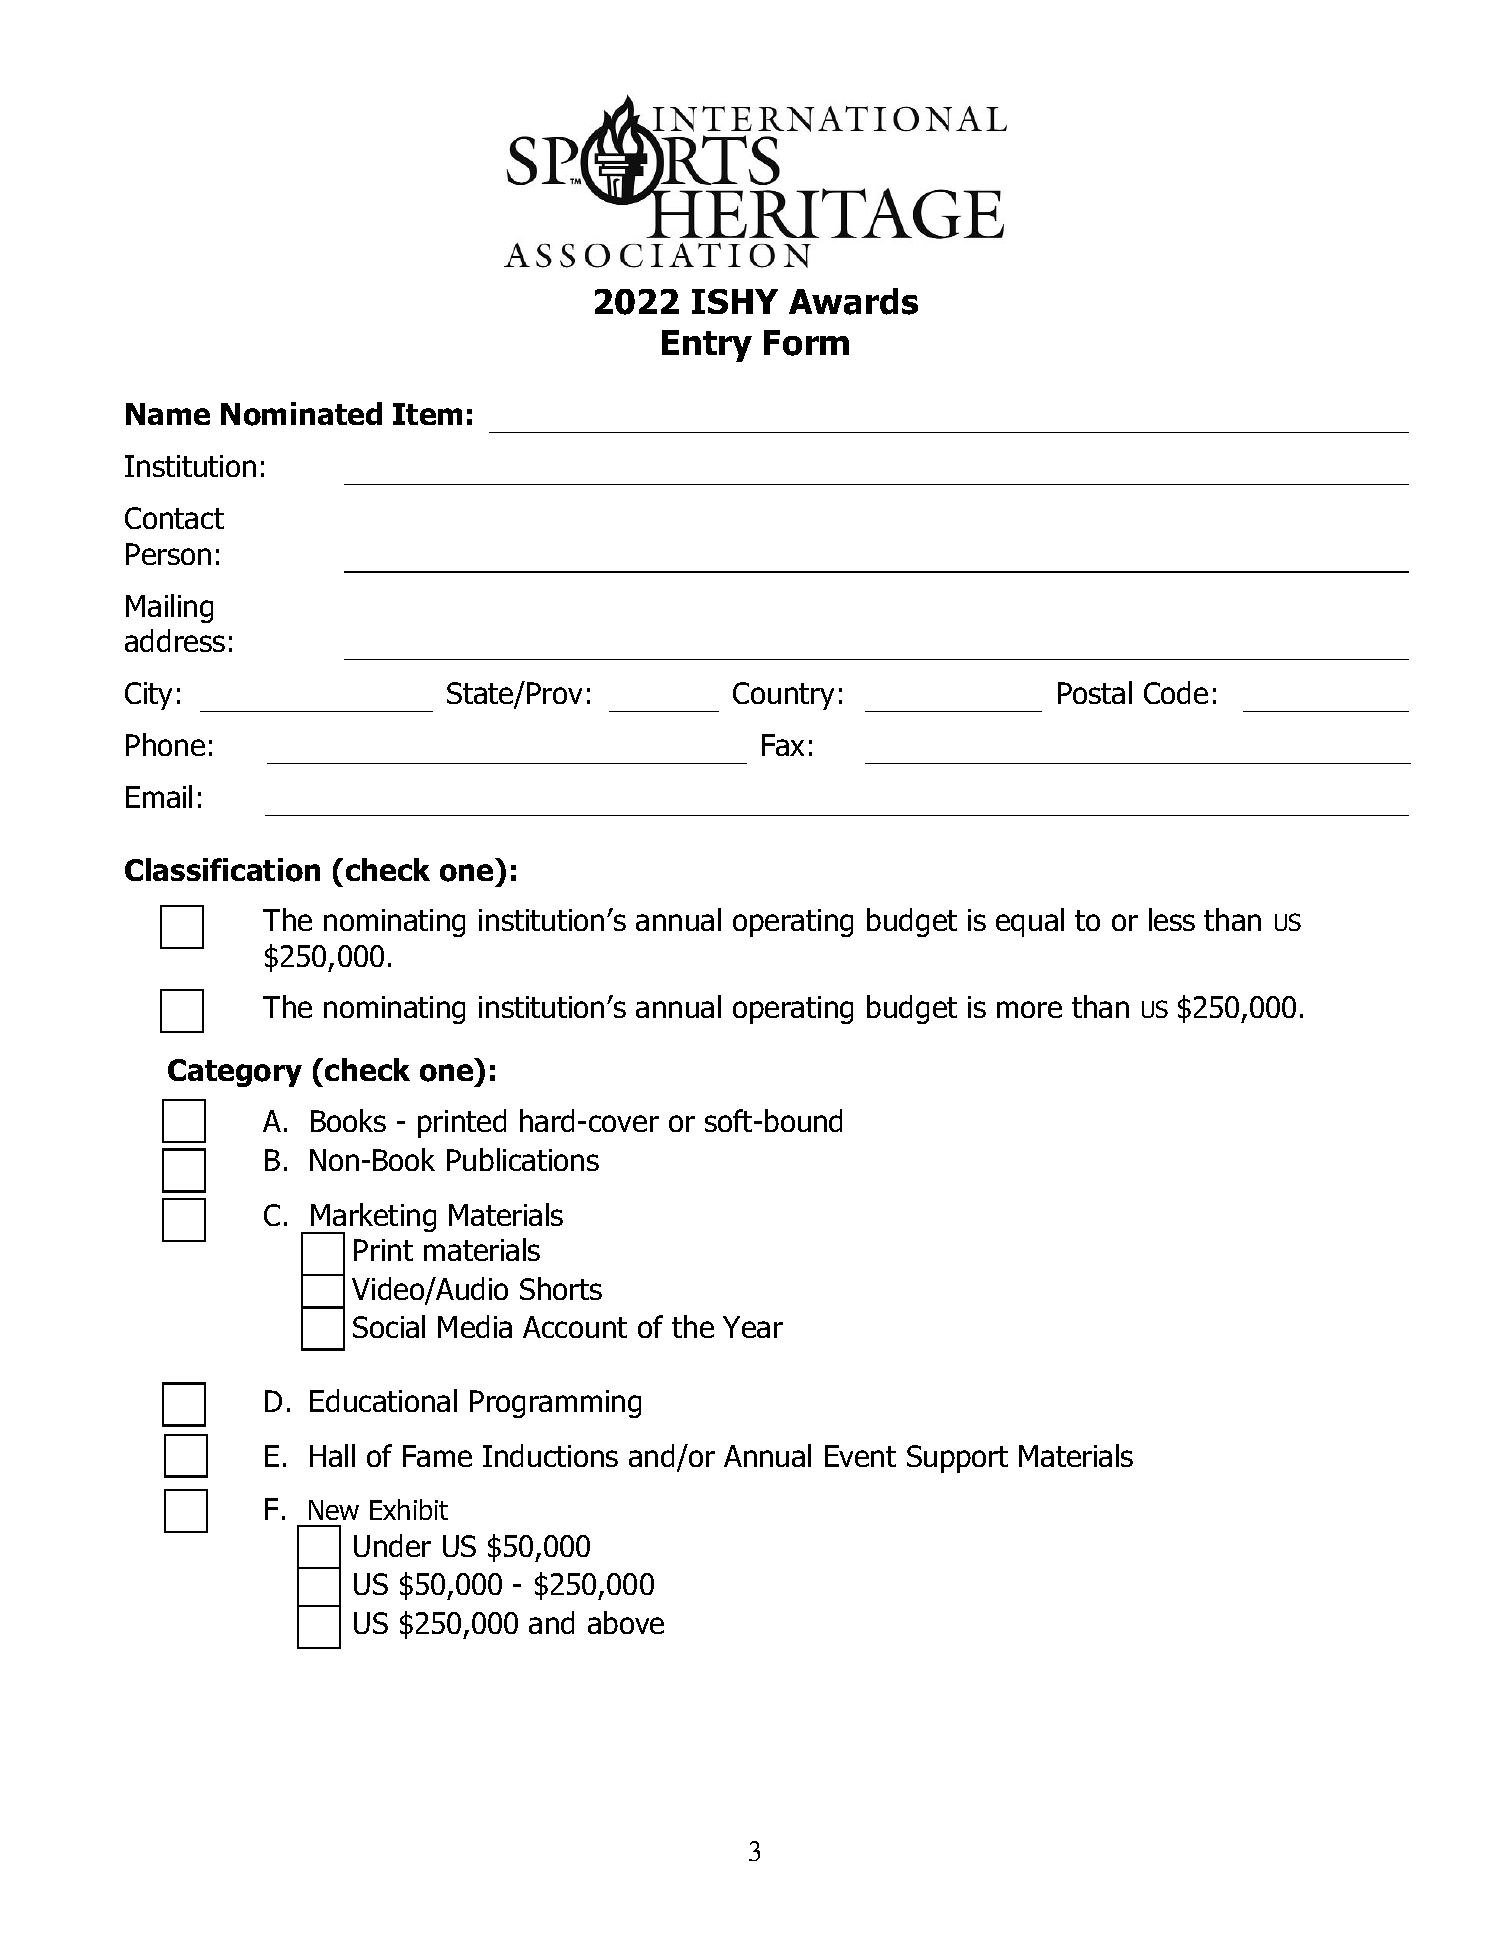  What do you see at coordinates (707, 346) in the screenshot?
I see `Entry` at bounding box center [707, 346].
